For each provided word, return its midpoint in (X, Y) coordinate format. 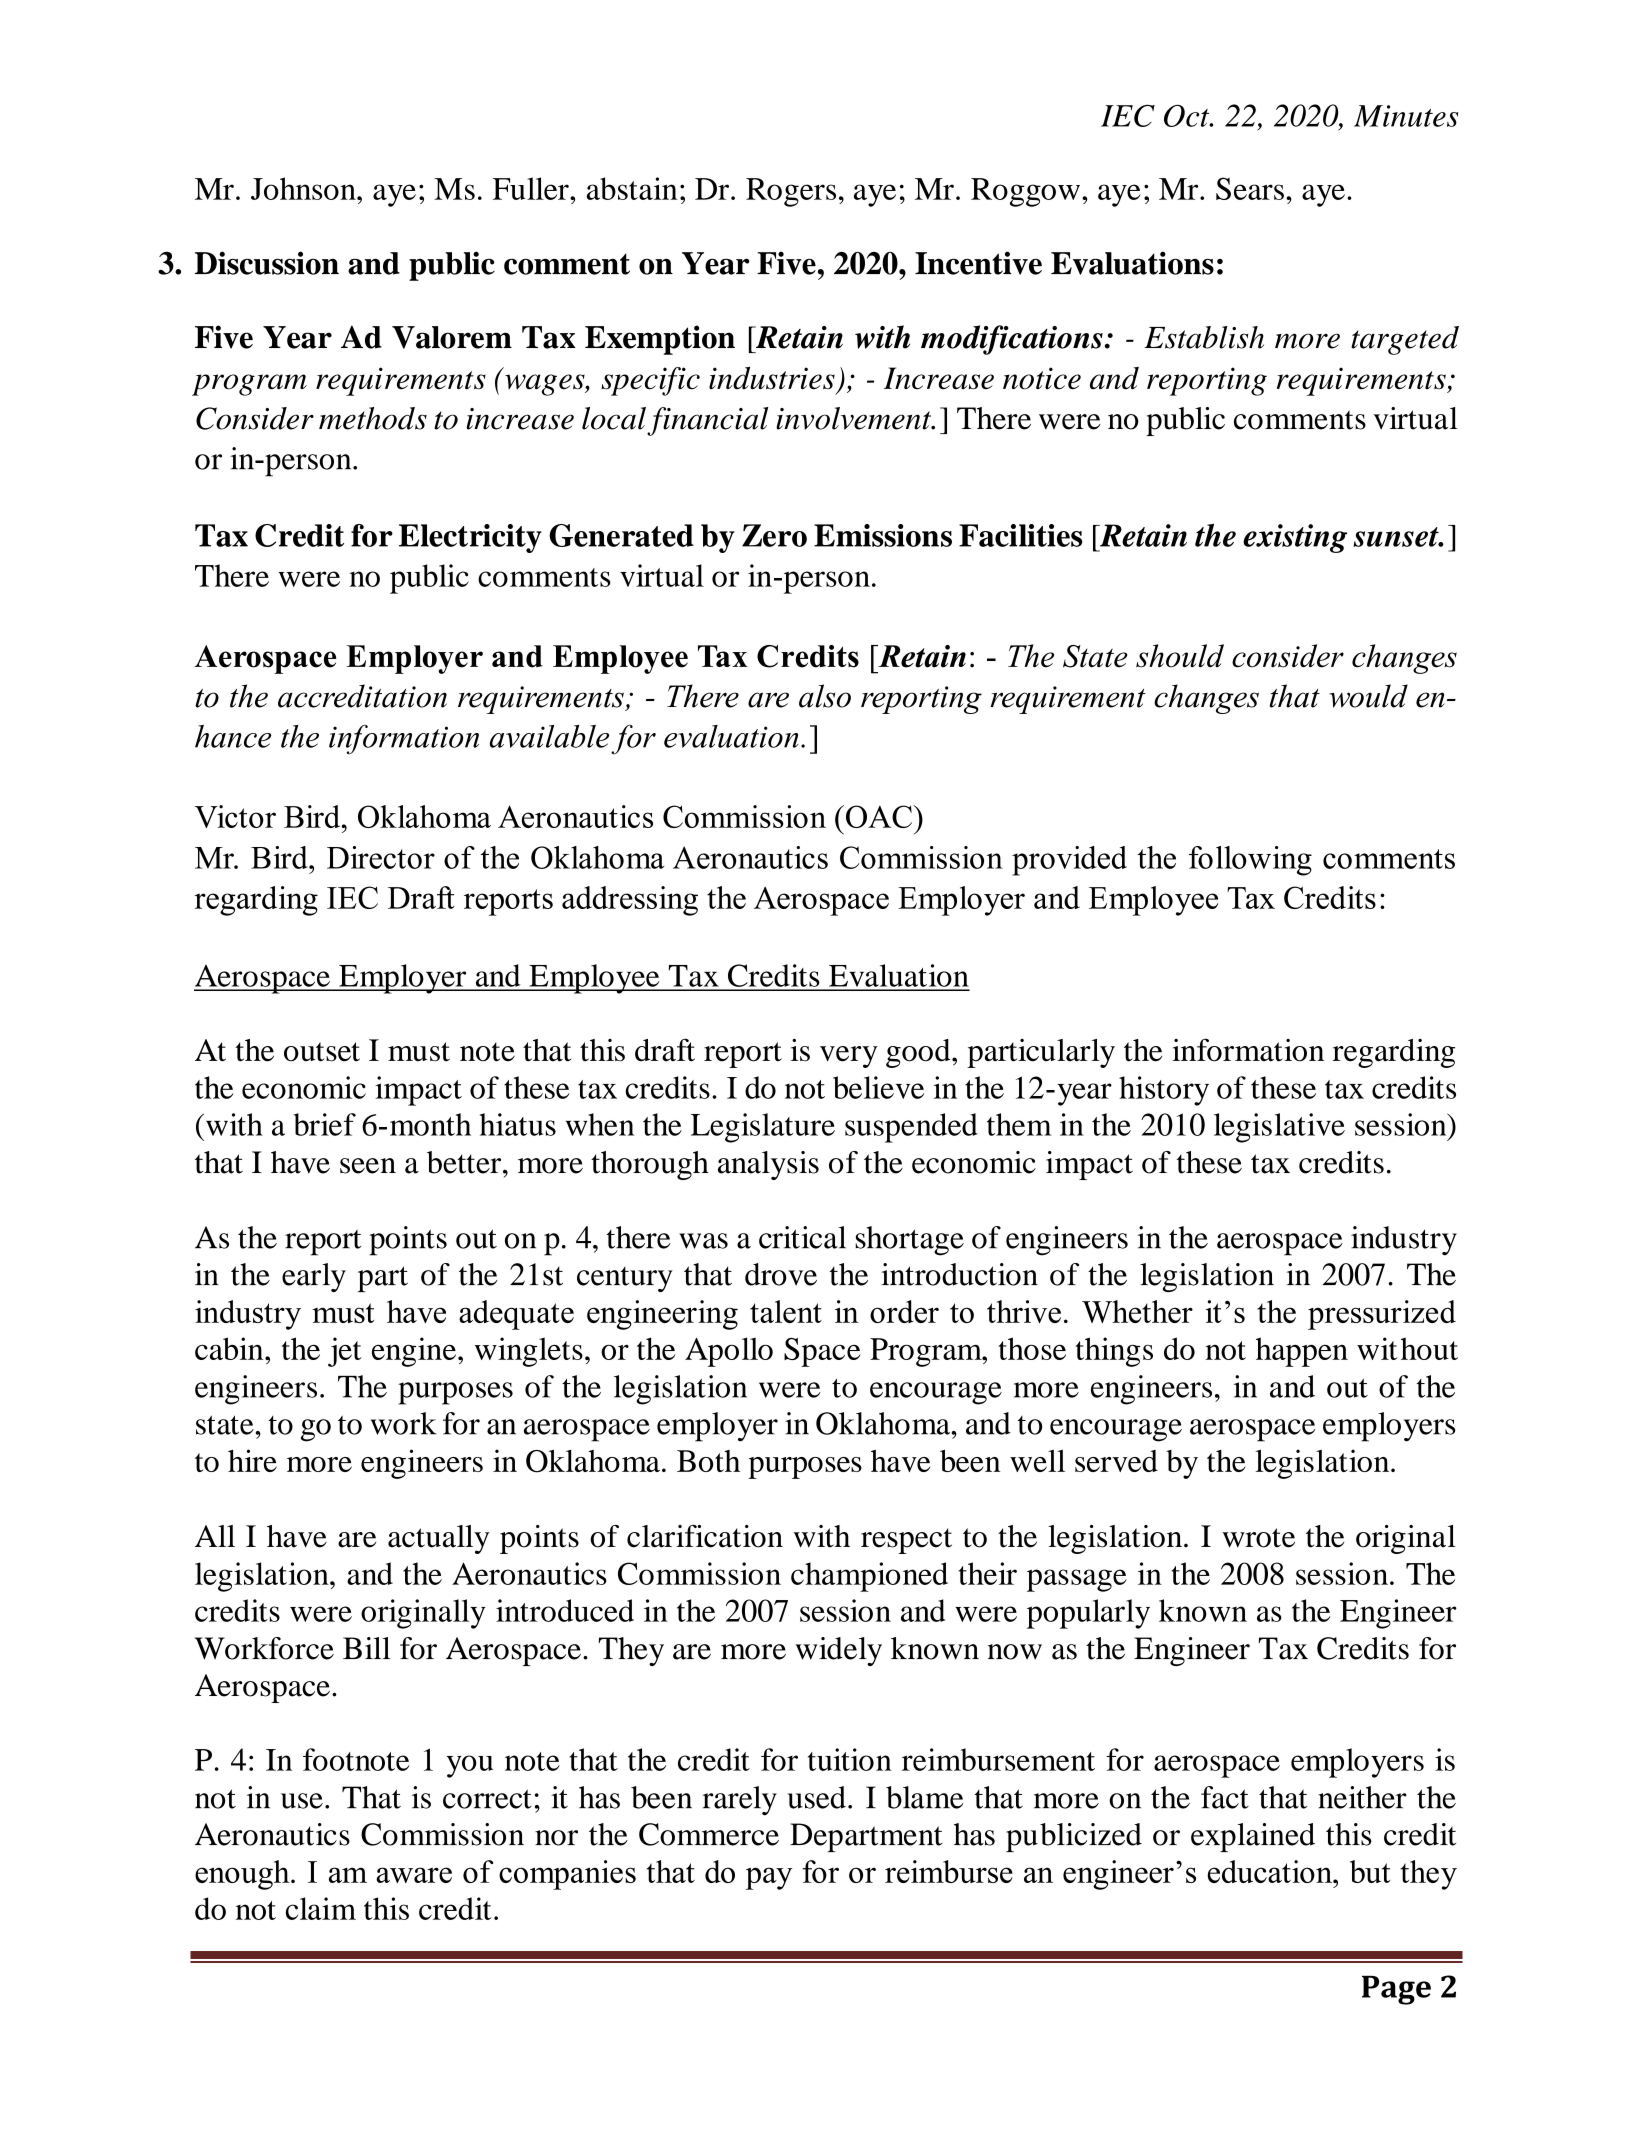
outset (322, 1052)
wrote (1258, 1538)
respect (906, 1541)
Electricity (470, 538)
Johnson (304, 188)
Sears (1250, 188)
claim (321, 1908)
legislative (1279, 1128)
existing (1295, 538)
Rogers (791, 192)
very (849, 1057)
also (825, 696)
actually (438, 1539)
